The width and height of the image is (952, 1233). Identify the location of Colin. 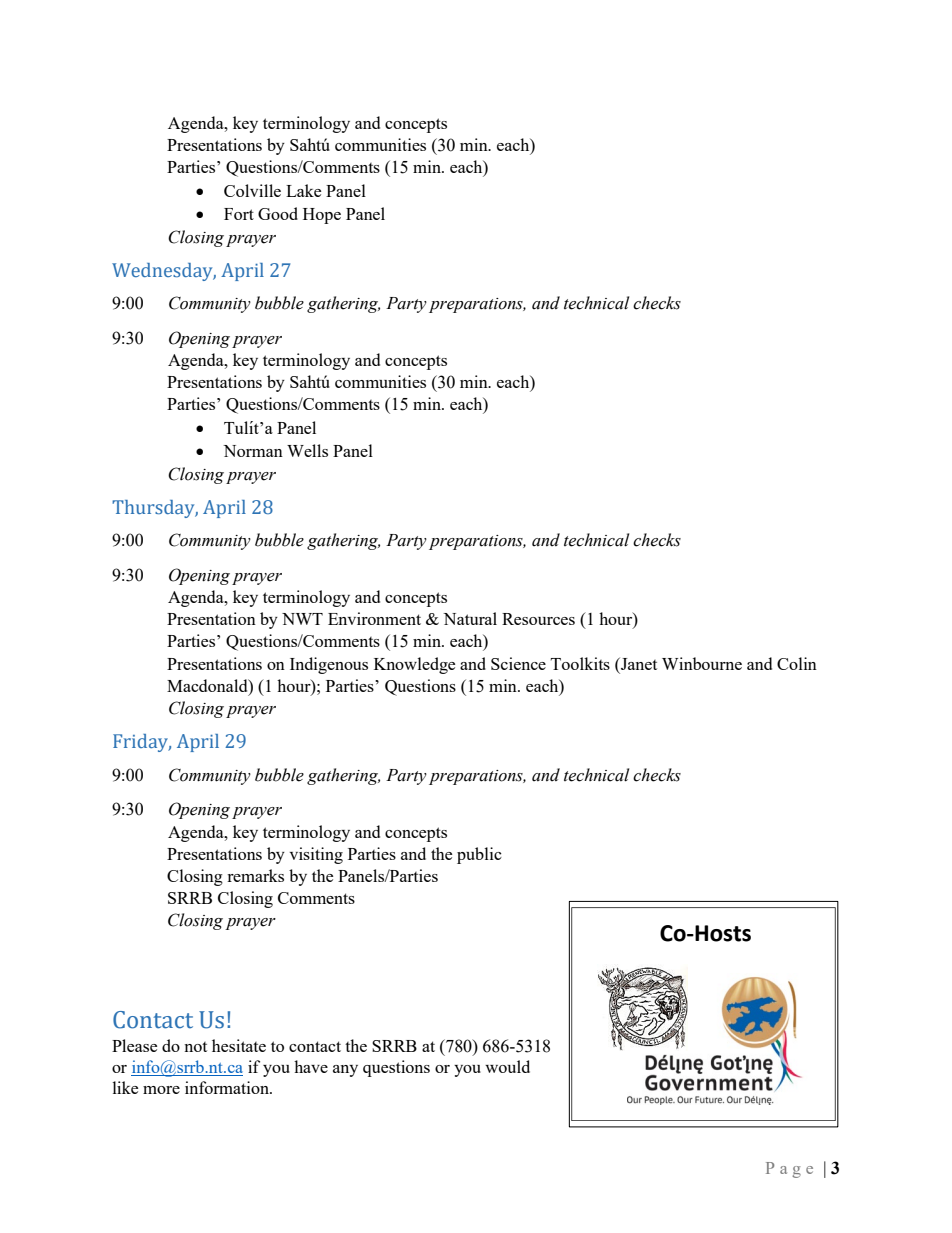
(797, 663).
